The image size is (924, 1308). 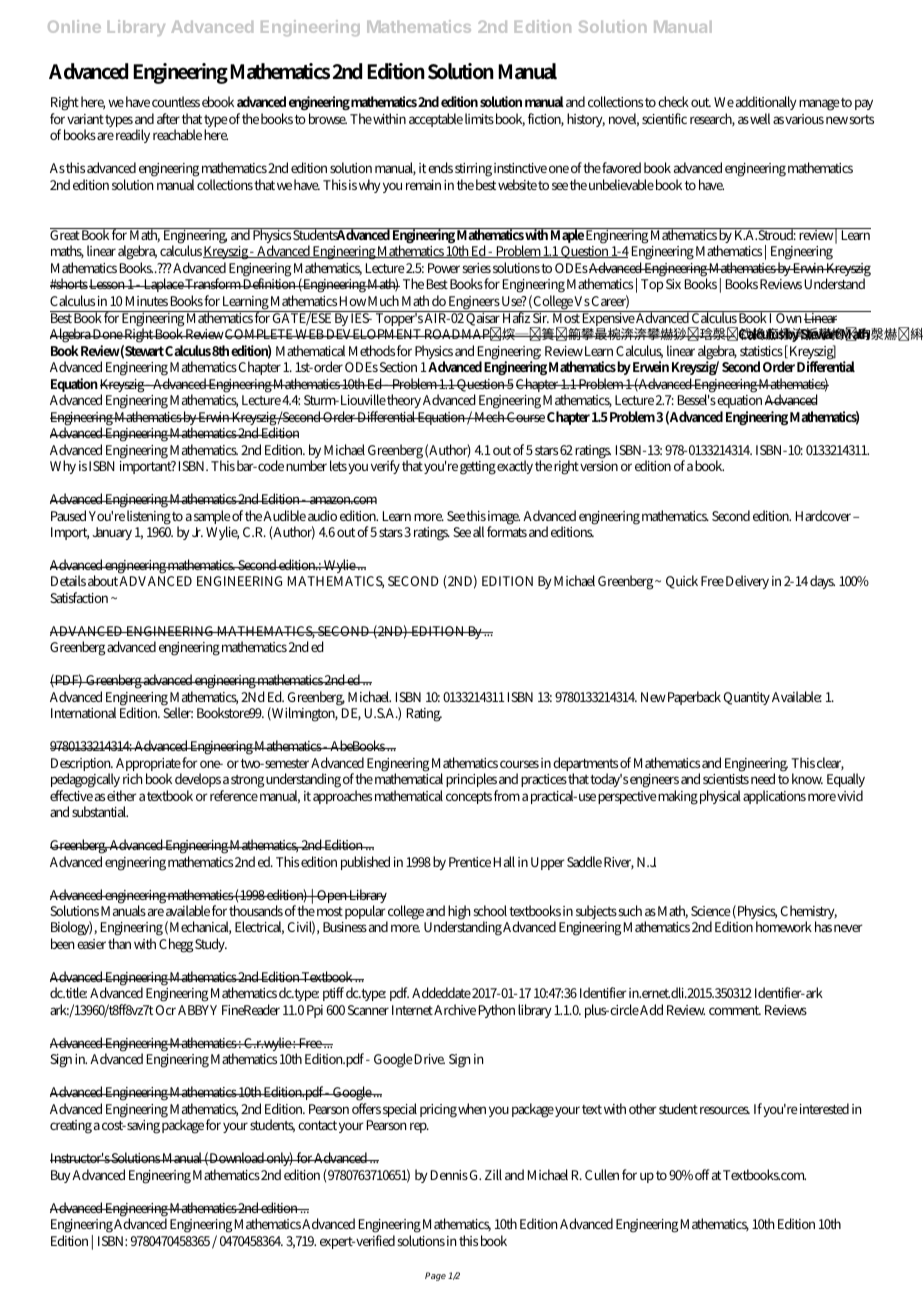 I want to click on countless, so click(x=176, y=101).
